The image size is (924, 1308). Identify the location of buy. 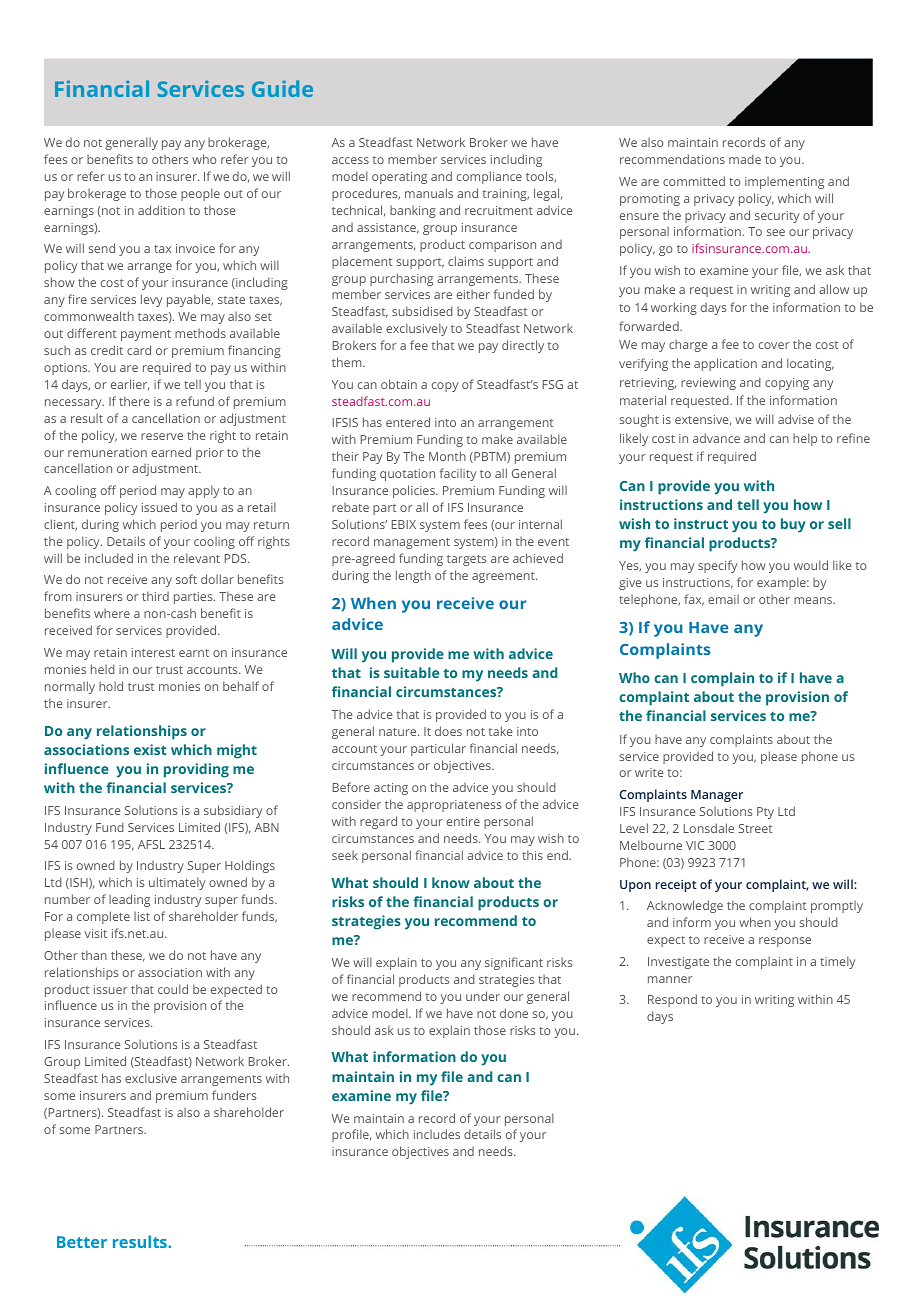
(793, 525).
